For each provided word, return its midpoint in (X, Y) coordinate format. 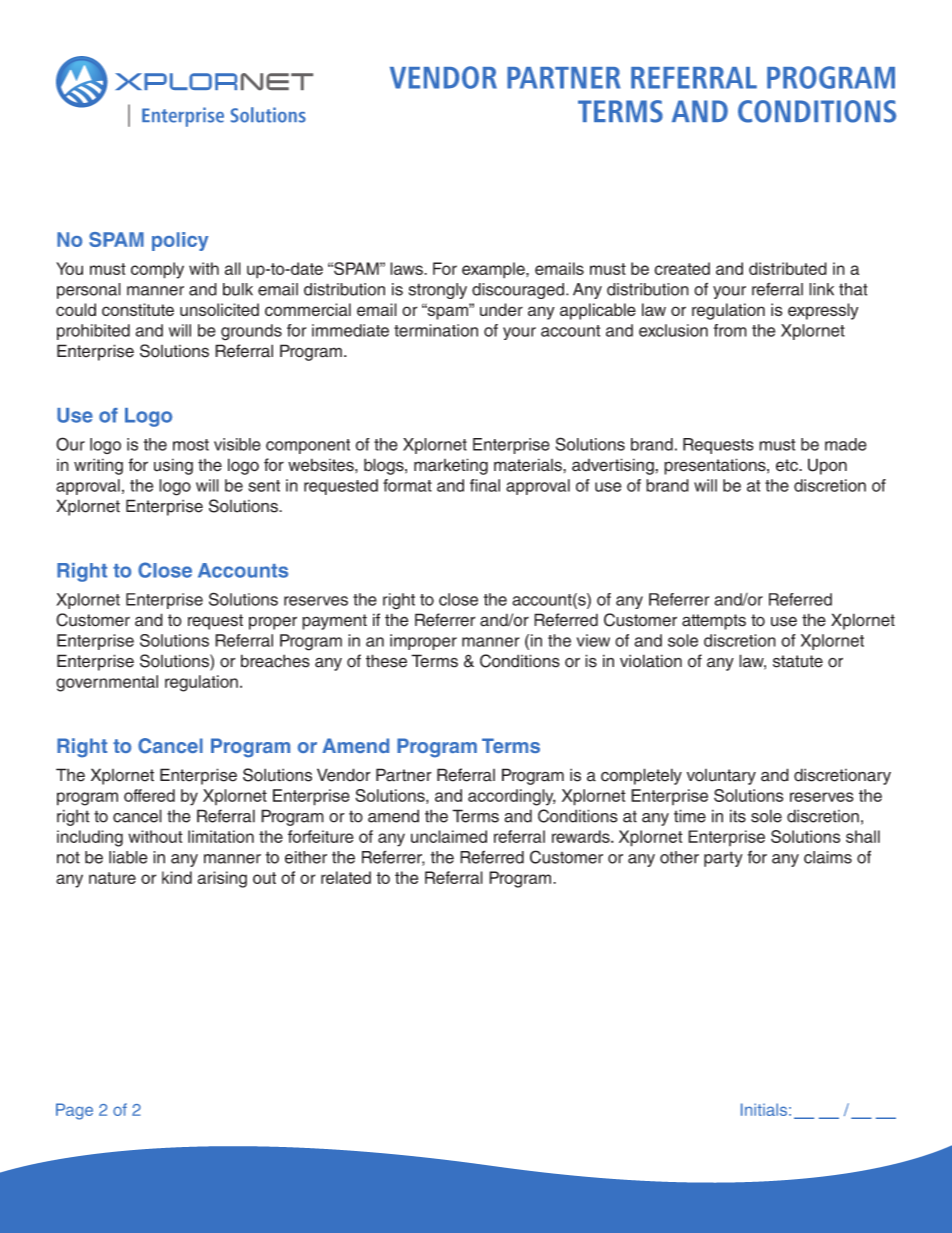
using (173, 466)
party (723, 859)
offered (149, 795)
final (485, 485)
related (346, 877)
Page (74, 1111)
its (738, 816)
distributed (788, 268)
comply (157, 270)
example (494, 270)
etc (788, 465)
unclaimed (449, 836)
